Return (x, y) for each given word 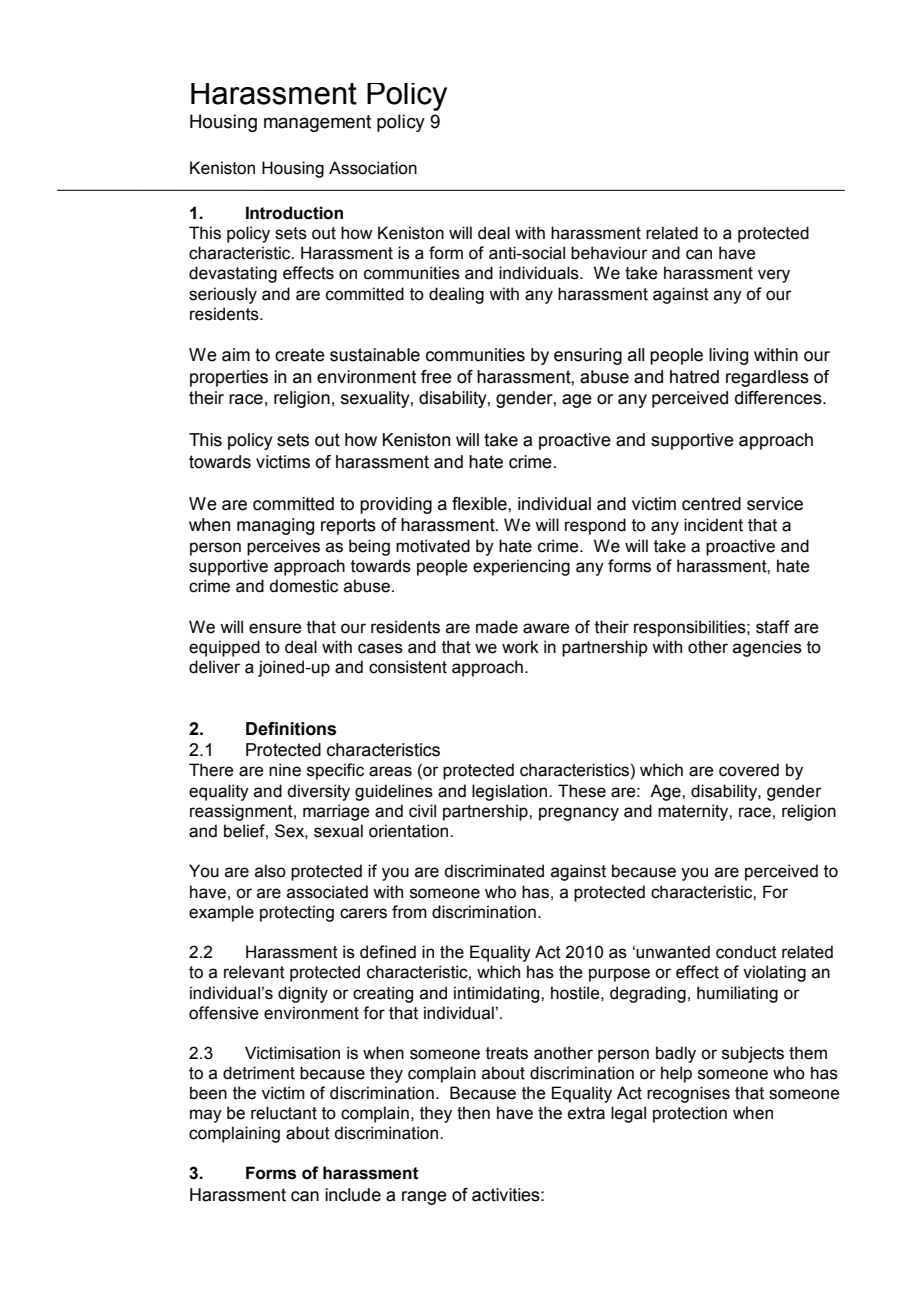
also (270, 871)
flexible (480, 504)
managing (276, 526)
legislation (511, 792)
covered (749, 770)
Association (373, 168)
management (317, 123)
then (473, 1113)
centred (711, 504)
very (774, 276)
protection (690, 1114)
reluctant (284, 1113)
